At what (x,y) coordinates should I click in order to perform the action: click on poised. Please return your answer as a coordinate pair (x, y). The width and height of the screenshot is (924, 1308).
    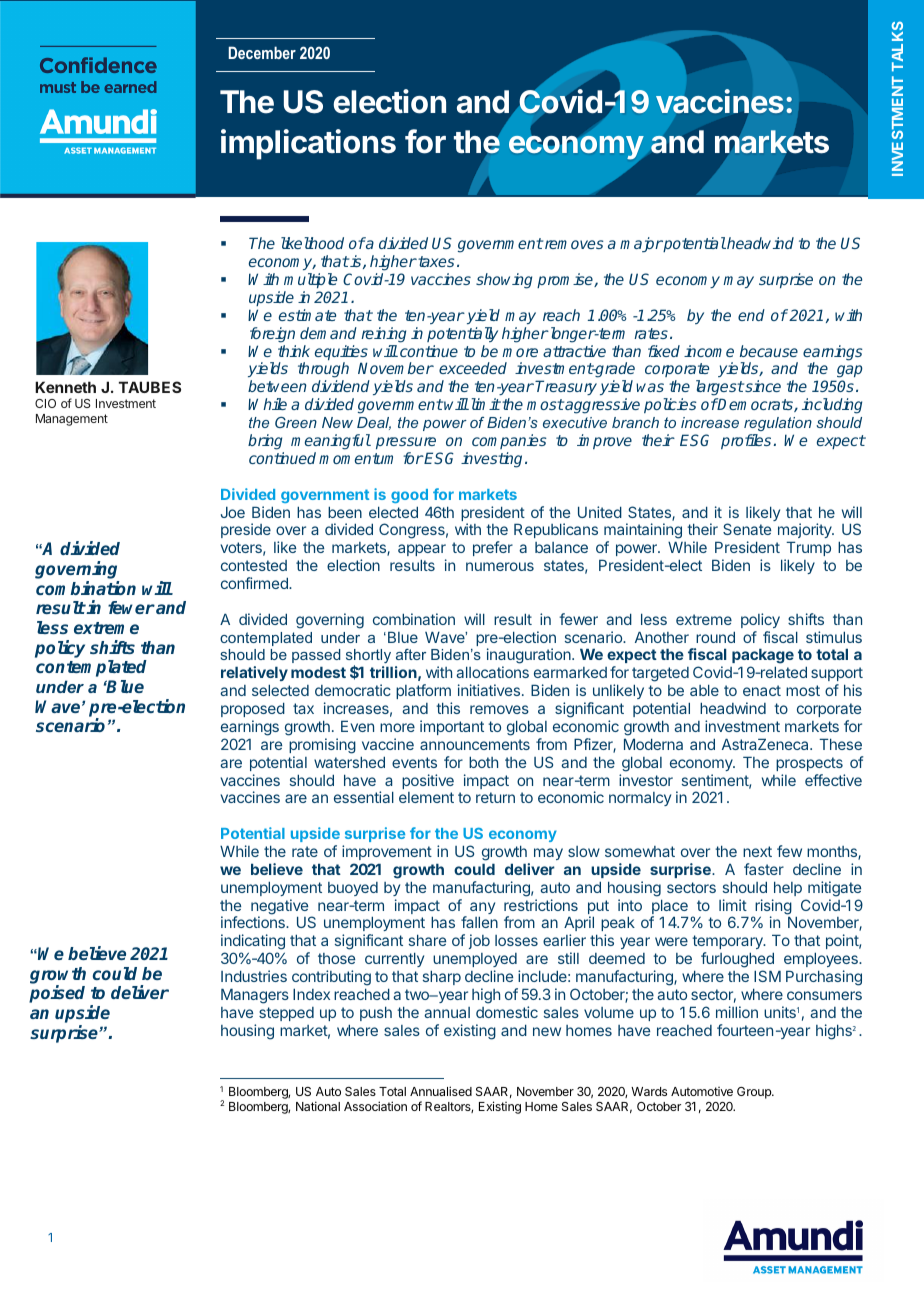
    Looking at the image, I should click on (57, 994).
